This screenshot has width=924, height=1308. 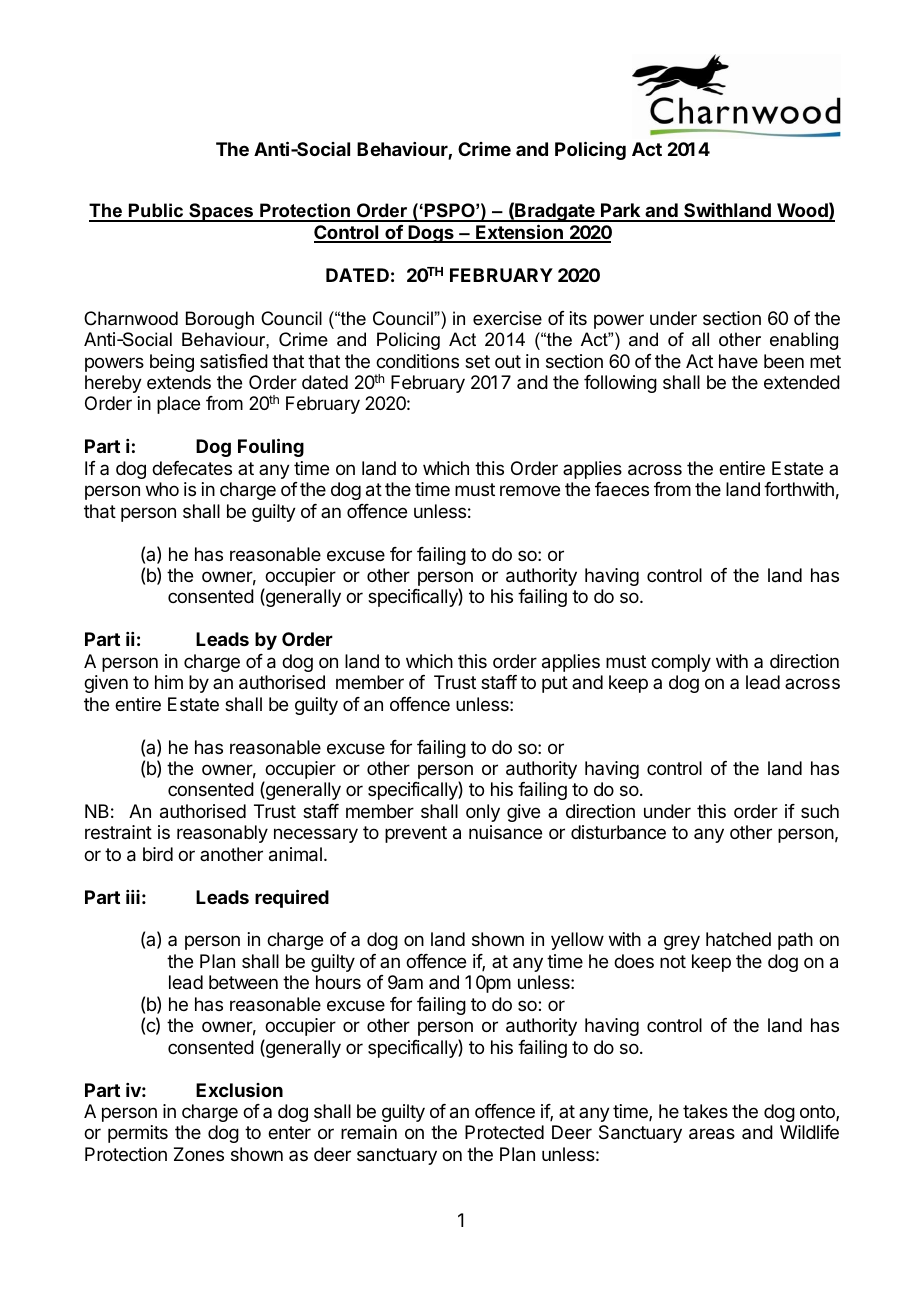 What do you see at coordinates (199, 1154) in the screenshot?
I see `Zones` at bounding box center [199, 1154].
